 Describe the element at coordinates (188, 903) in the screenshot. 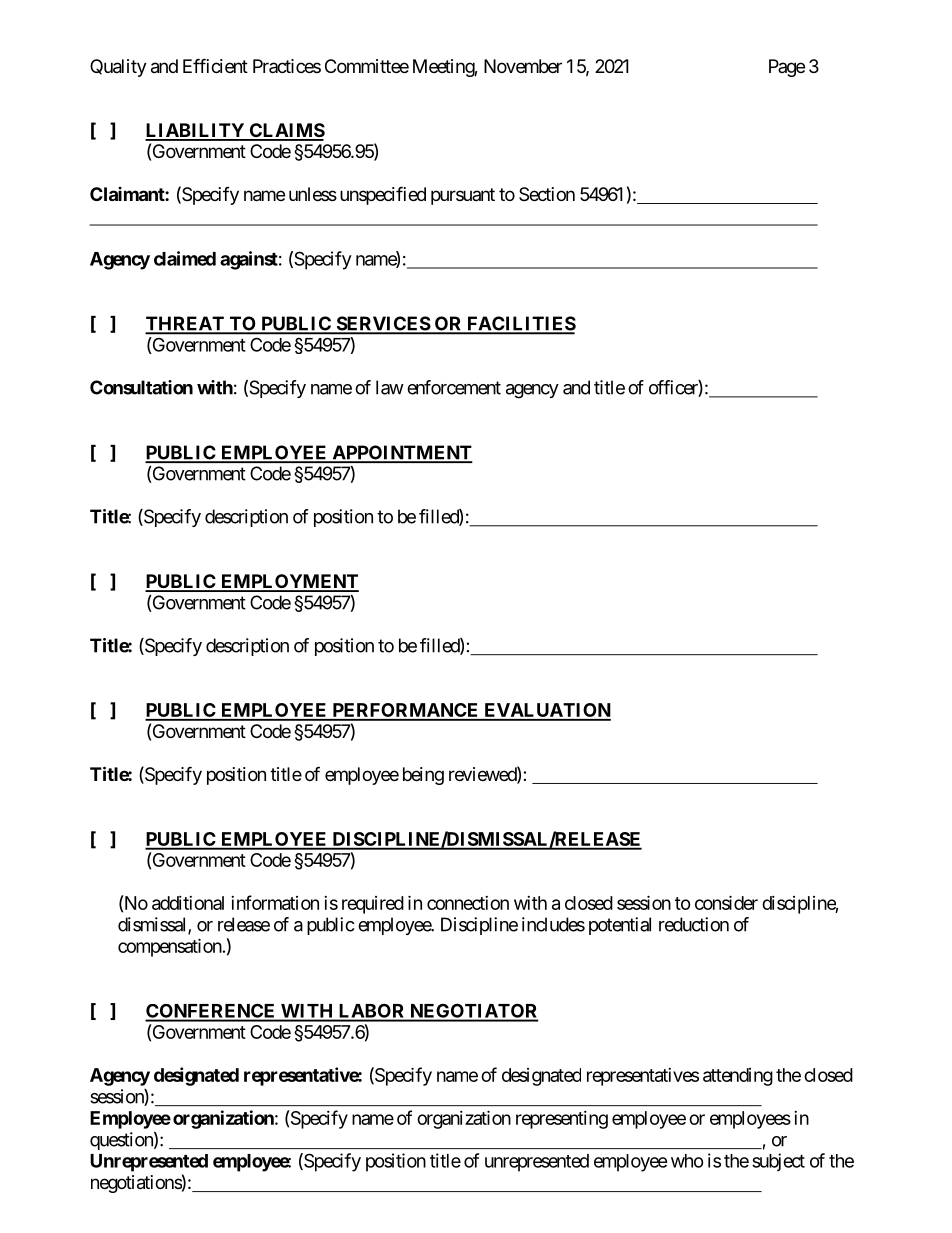

I see `additional` at that location.
